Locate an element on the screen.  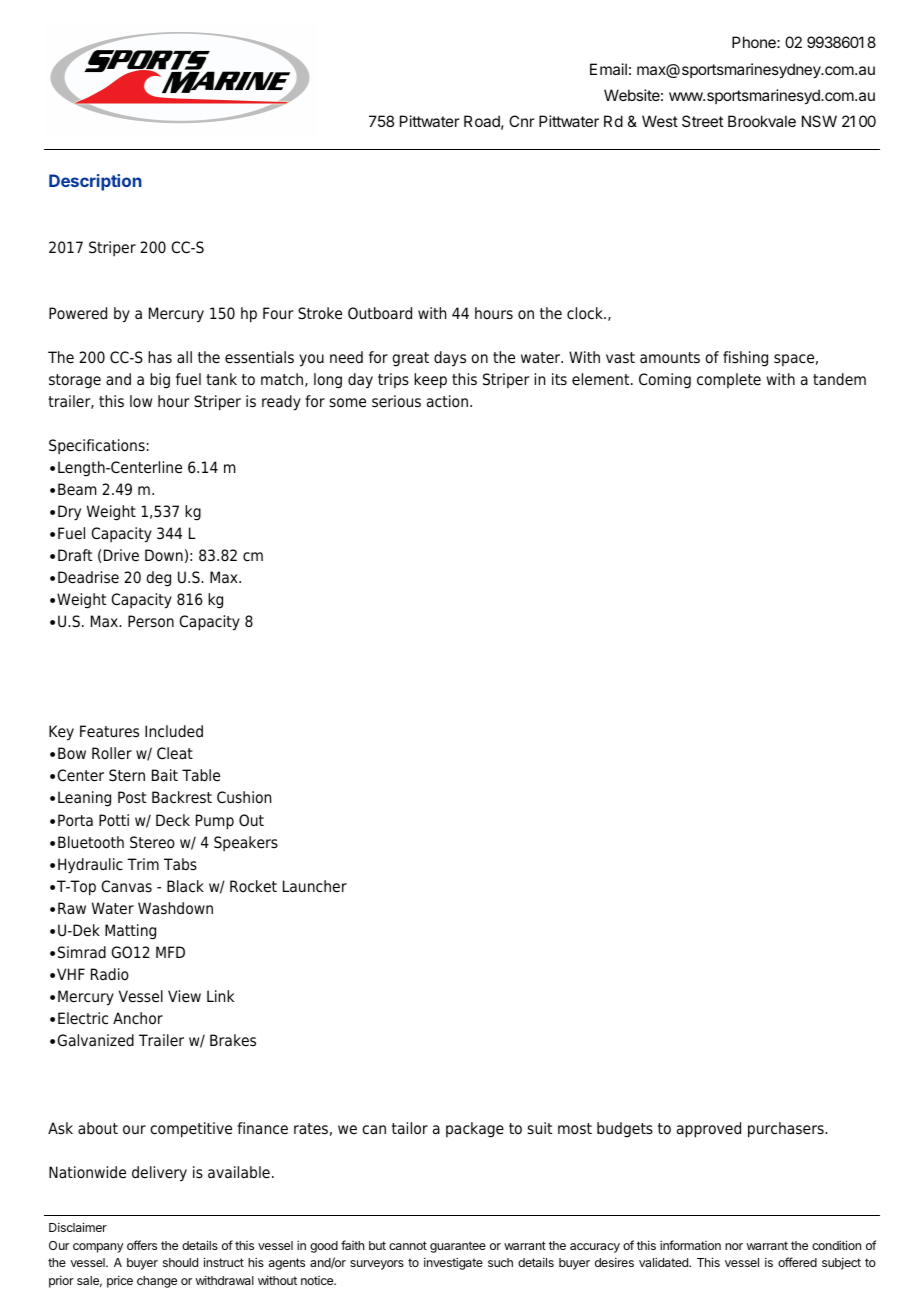
approved is located at coordinates (709, 1130).
